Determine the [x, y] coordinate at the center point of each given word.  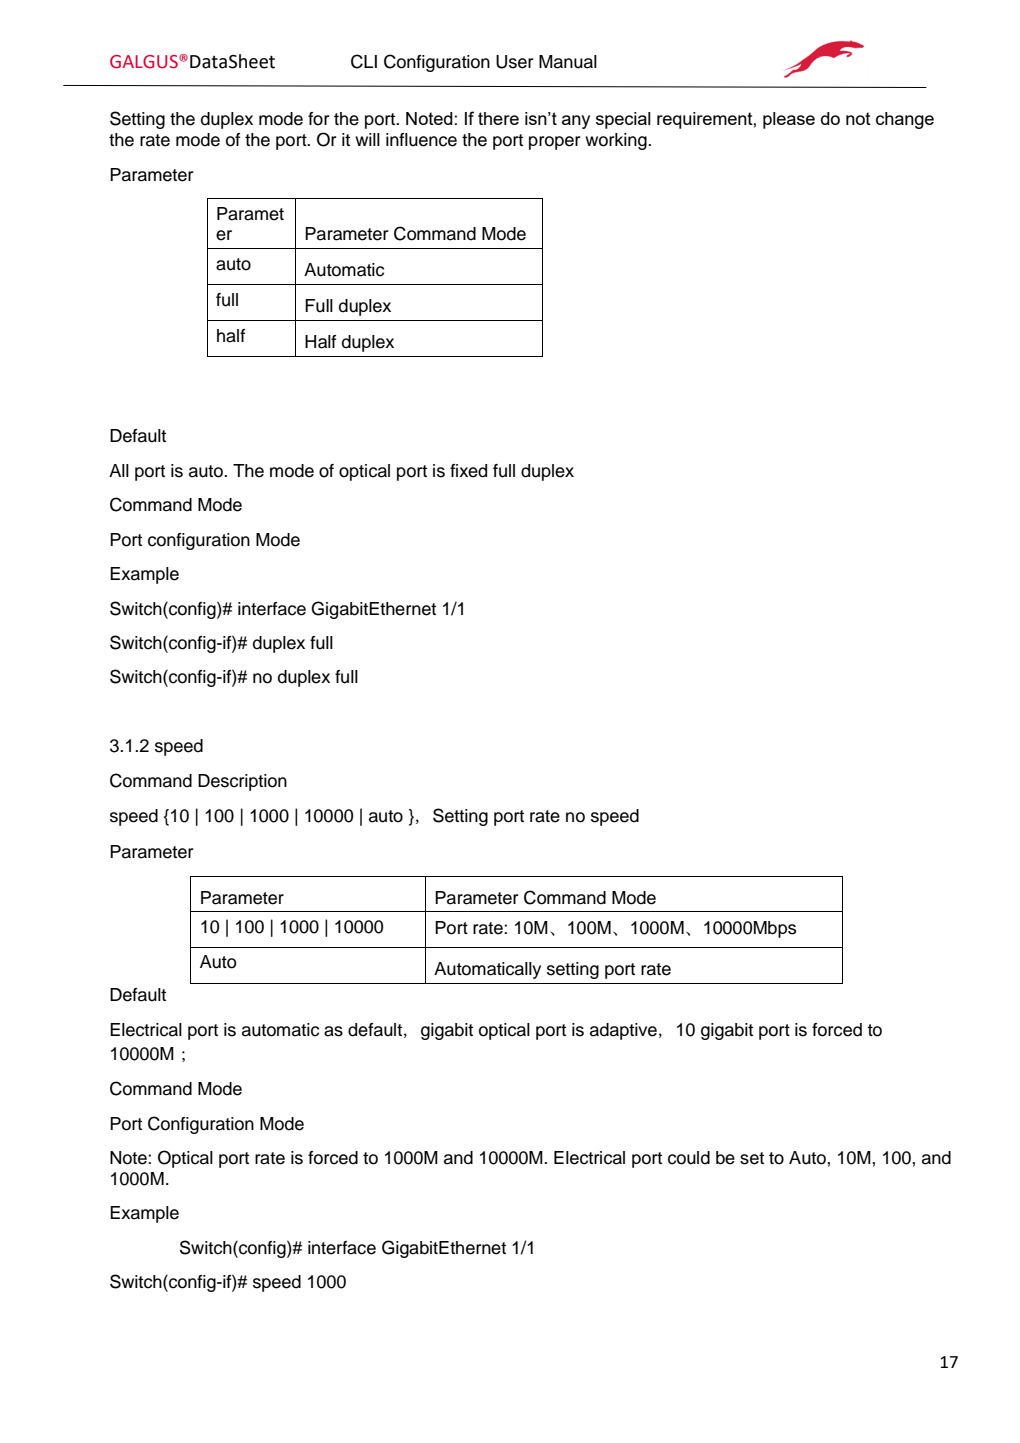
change [905, 120]
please [789, 120]
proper [555, 143]
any [576, 122]
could [689, 1158]
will [367, 139]
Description [242, 782]
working [617, 141]
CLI [364, 61]
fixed [468, 471]
